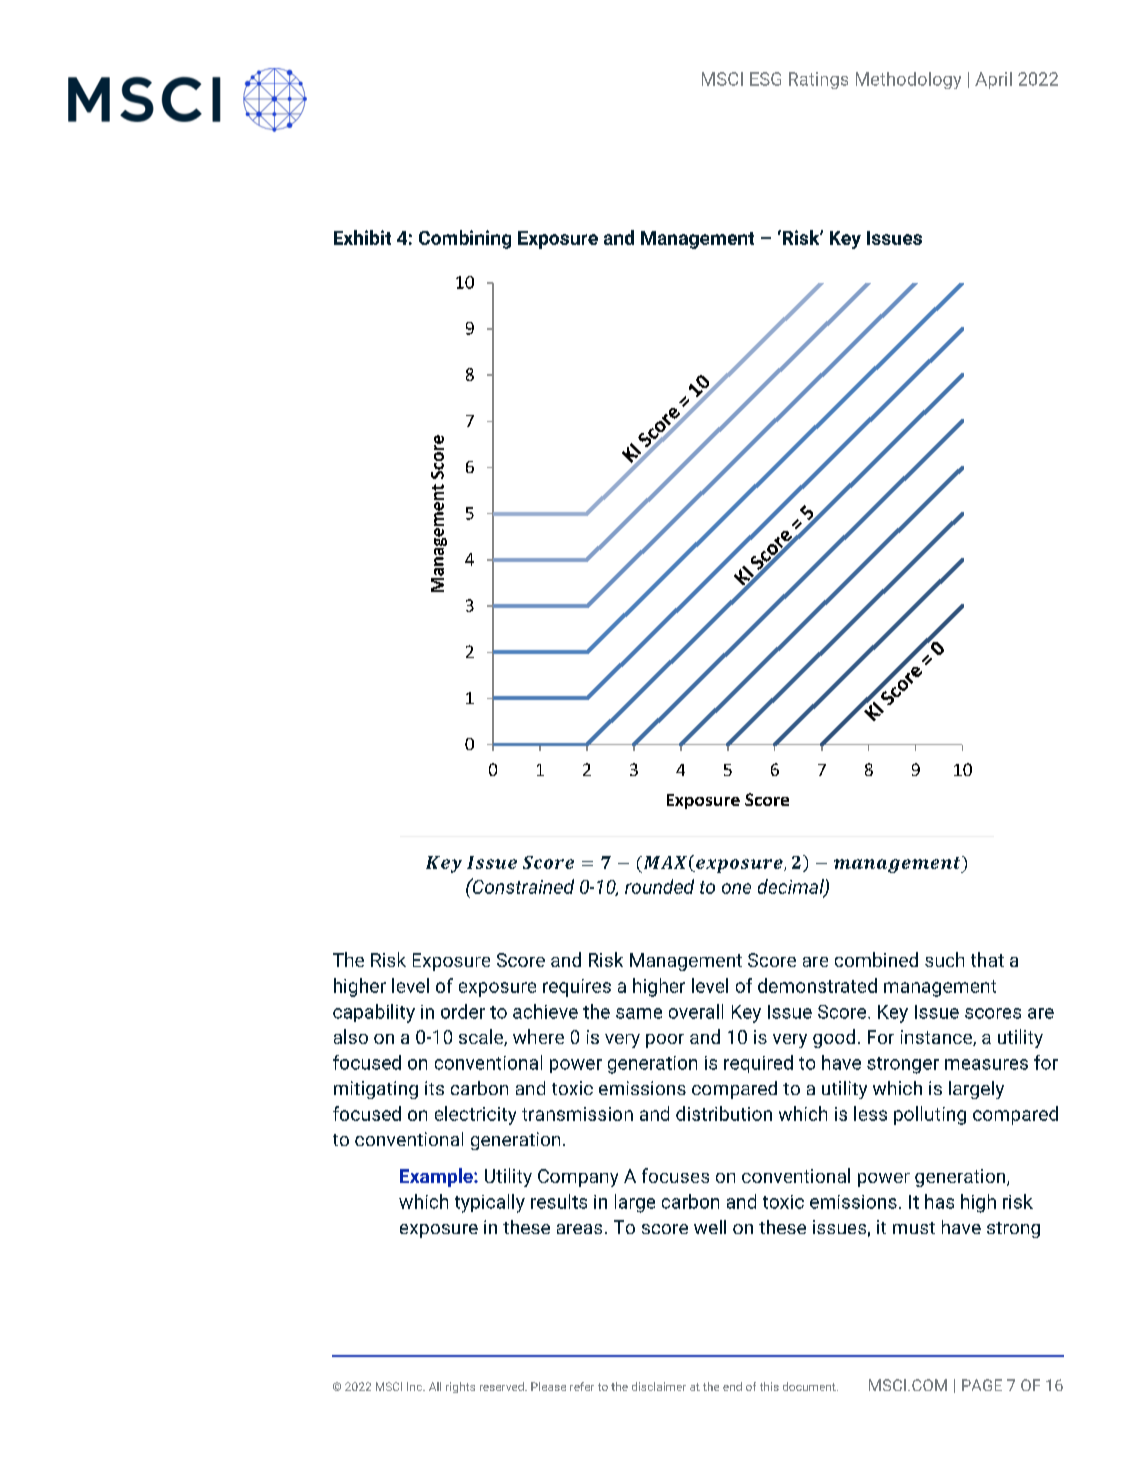 The height and width of the document is (1462, 1130). What do you see at coordinates (659, 886) in the document?
I see `rounded` at bounding box center [659, 886].
